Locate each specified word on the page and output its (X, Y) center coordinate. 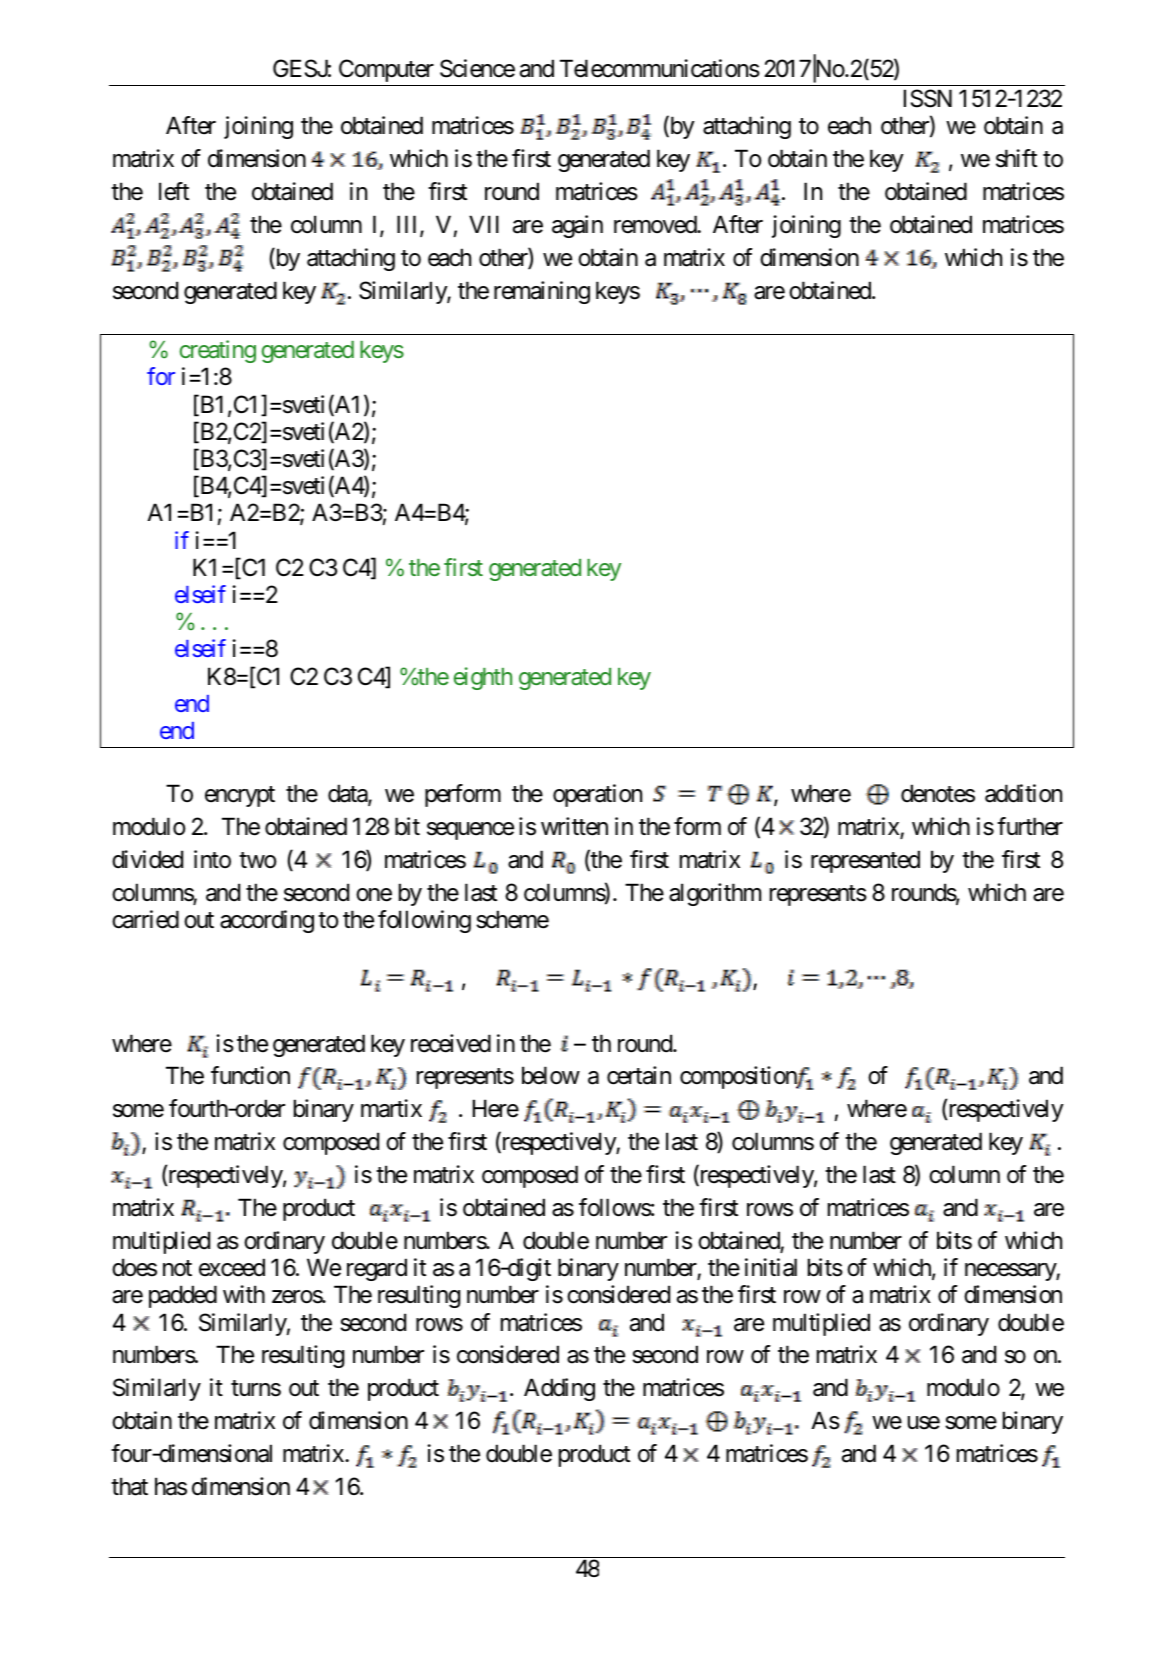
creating (218, 351)
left (174, 191)
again (577, 226)
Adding (559, 1389)
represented (865, 861)
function (250, 1075)
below (551, 1075)
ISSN (928, 98)
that (129, 1486)
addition (1023, 793)
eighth (483, 678)
